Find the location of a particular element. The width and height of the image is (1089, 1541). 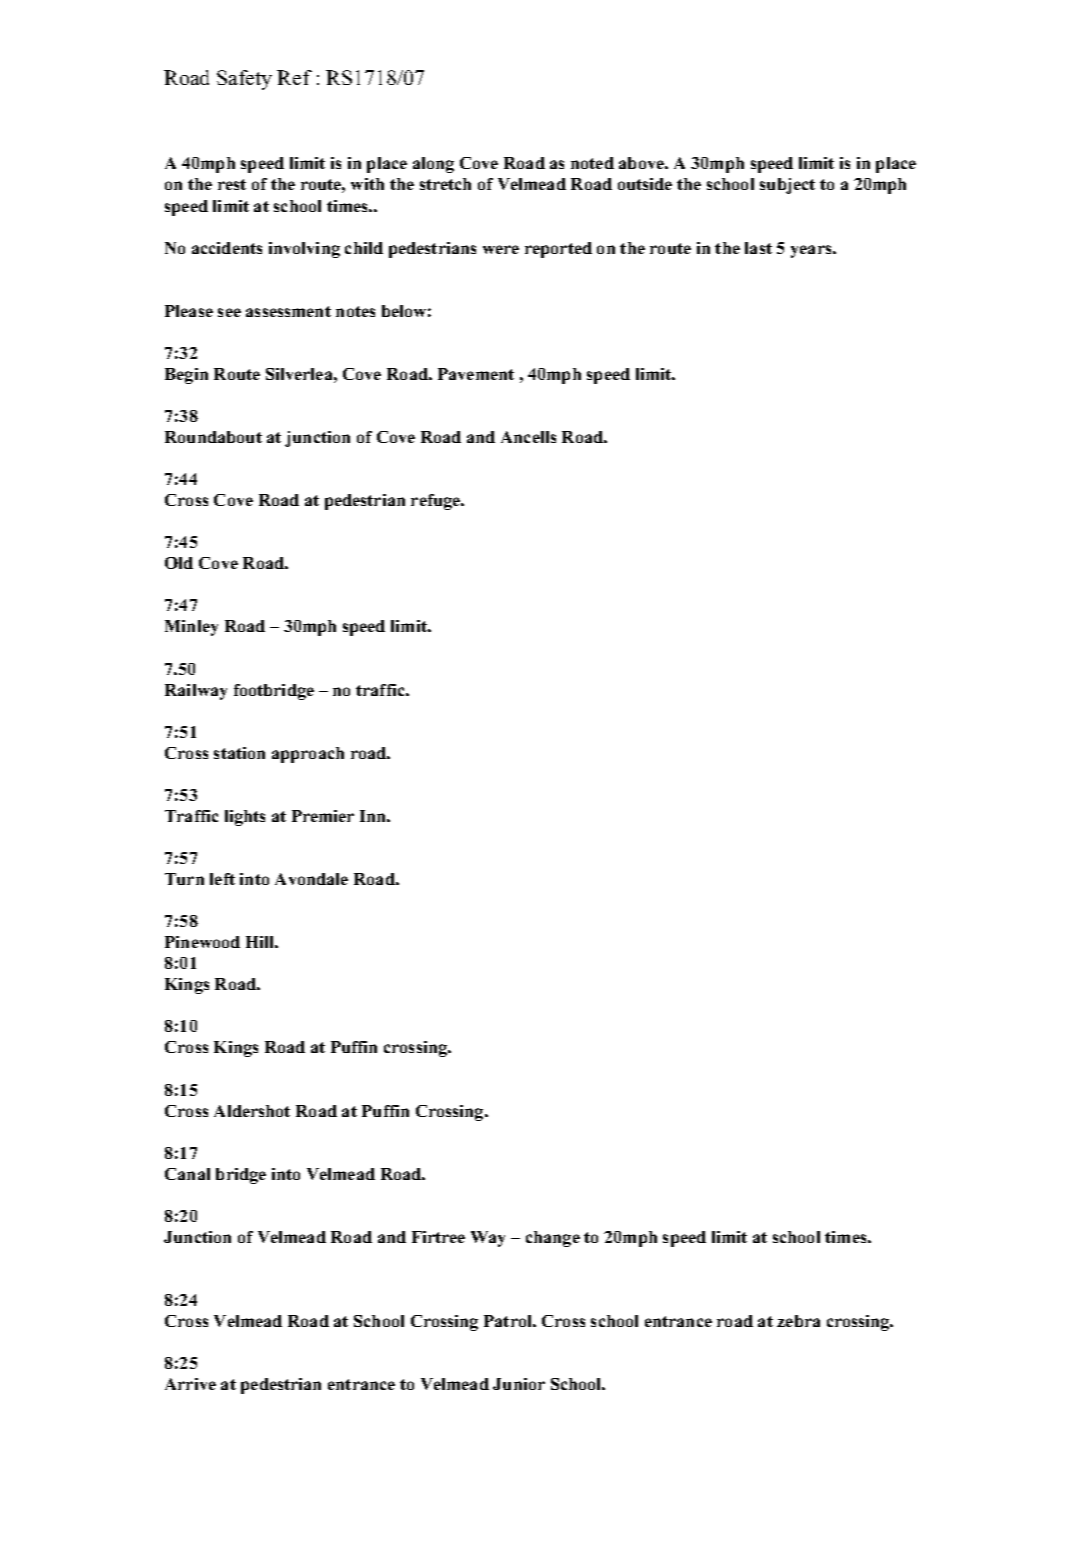

Safety is located at coordinates (244, 80).
